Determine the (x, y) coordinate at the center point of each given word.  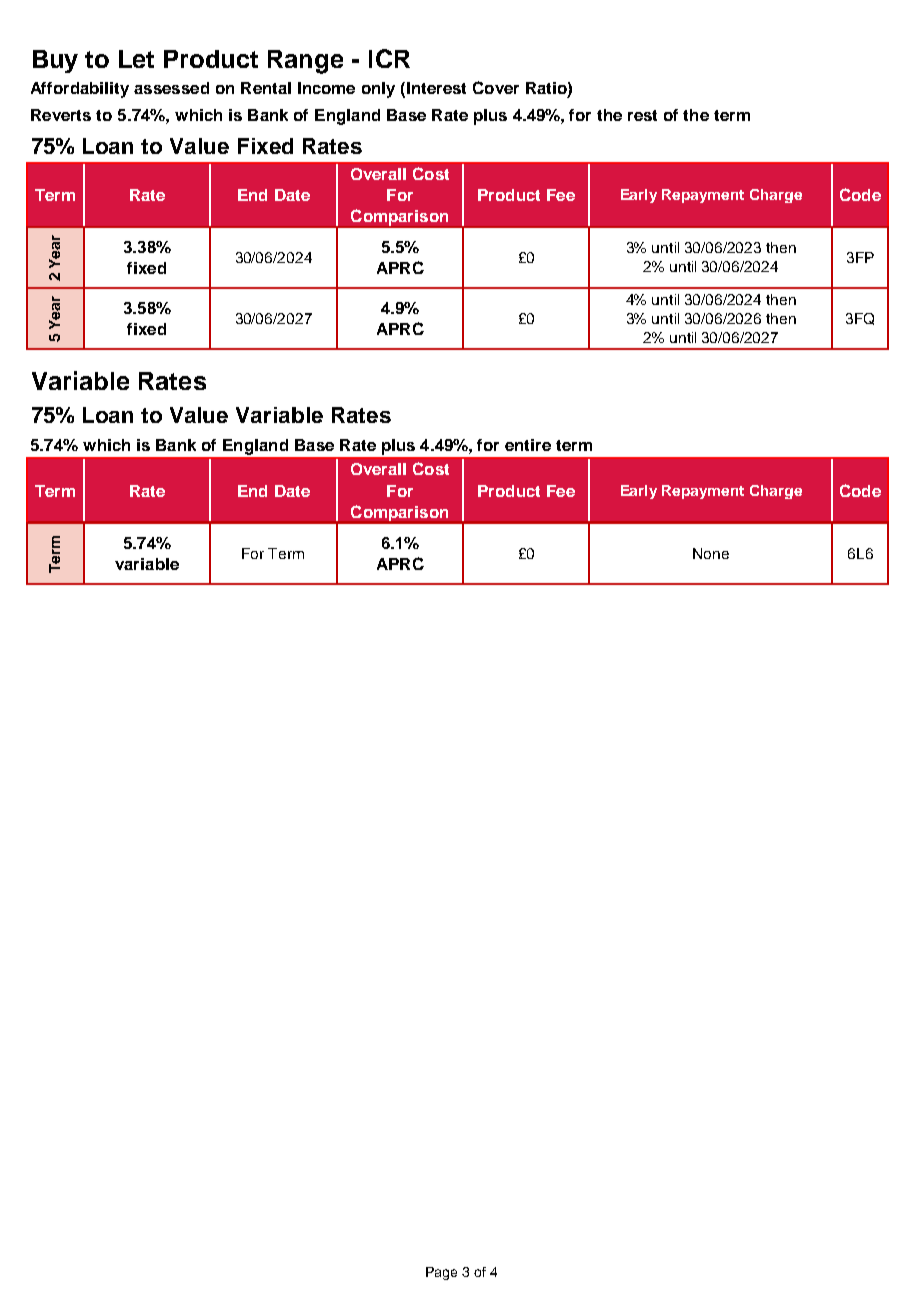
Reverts (61, 115)
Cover (496, 87)
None (711, 553)
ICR (389, 58)
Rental (266, 88)
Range (305, 62)
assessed (171, 88)
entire (528, 445)
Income (326, 88)
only (378, 90)
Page (441, 1273)
